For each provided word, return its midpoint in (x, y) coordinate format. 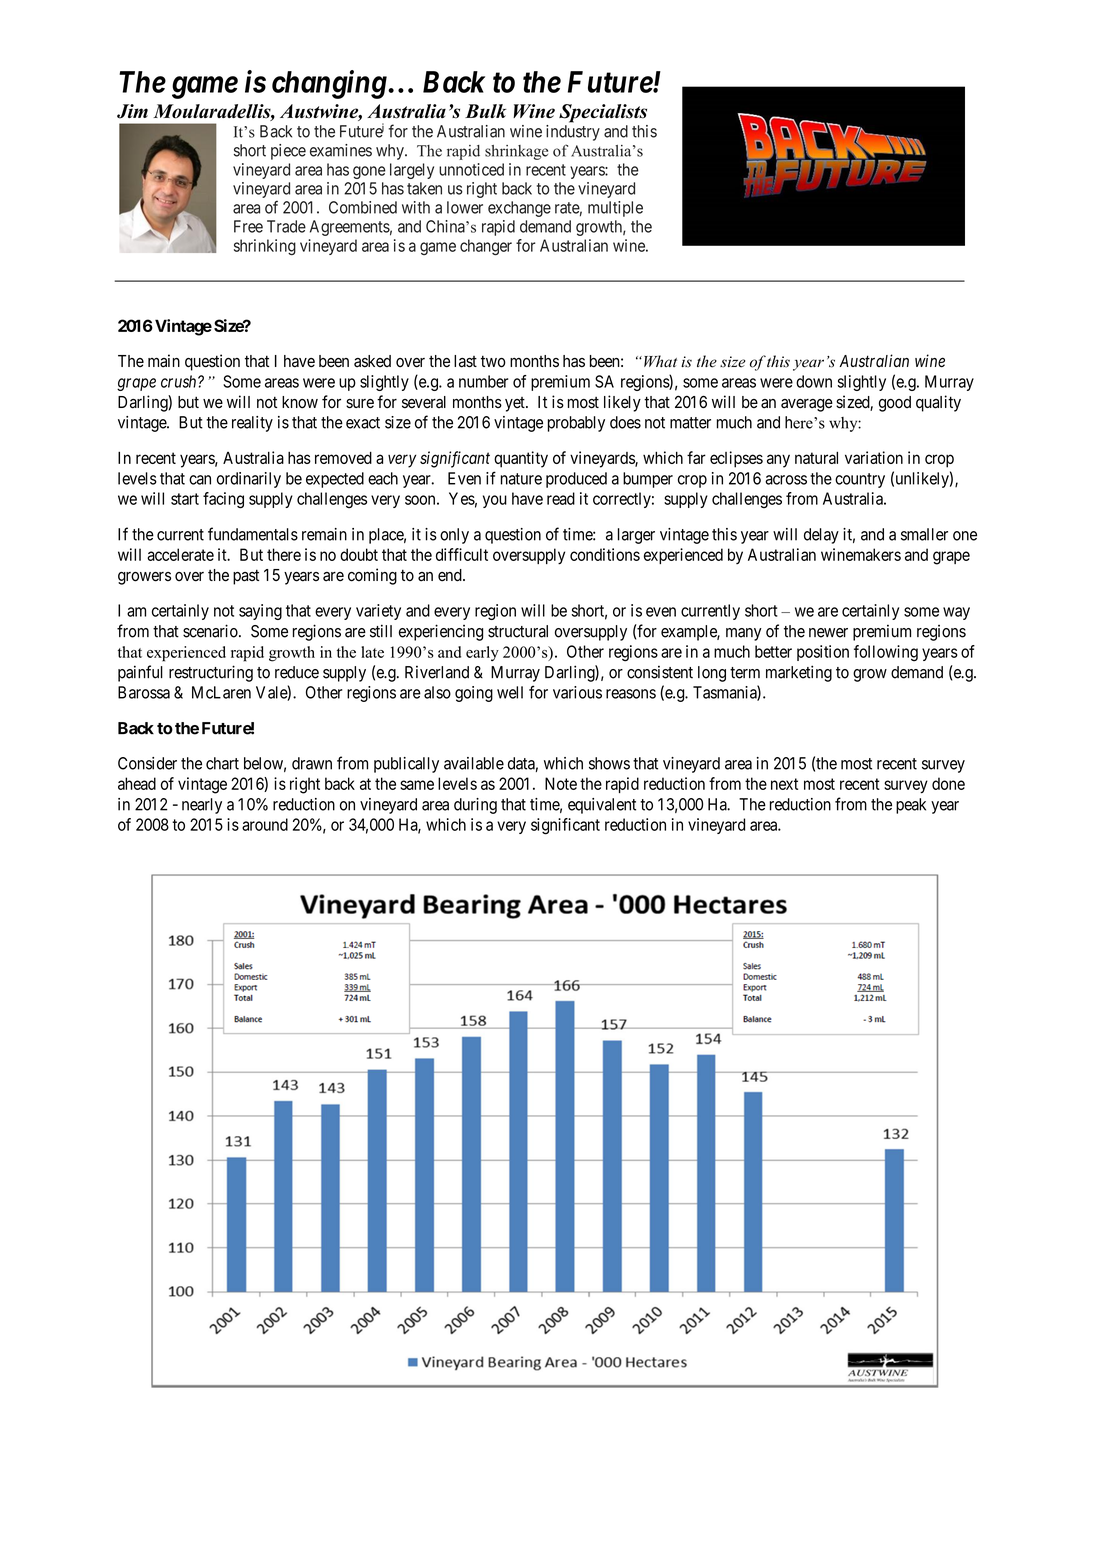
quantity (521, 459)
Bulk (485, 111)
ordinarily (249, 480)
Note (561, 783)
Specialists (603, 113)
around (265, 824)
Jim (132, 111)
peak (911, 806)
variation (874, 457)
